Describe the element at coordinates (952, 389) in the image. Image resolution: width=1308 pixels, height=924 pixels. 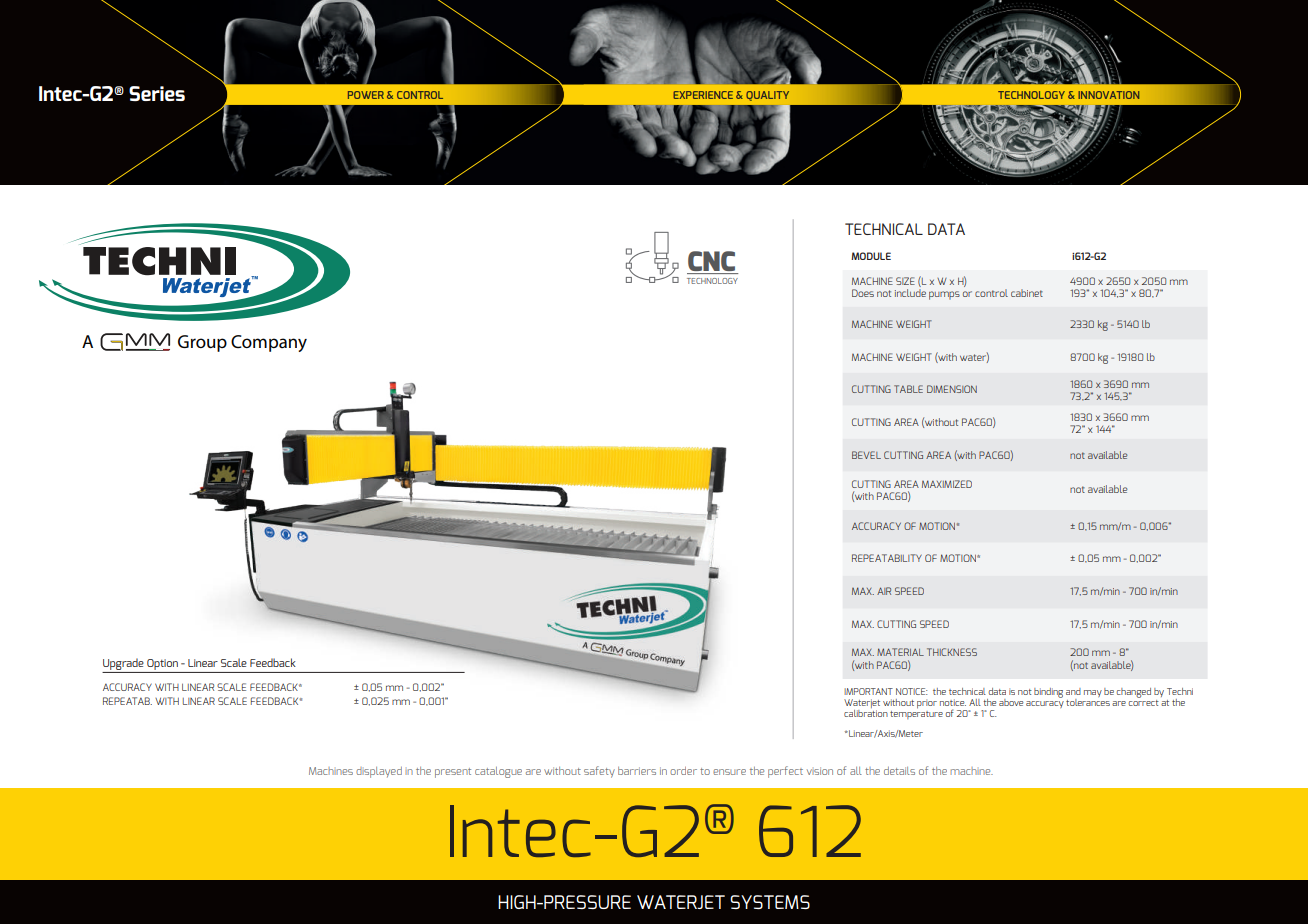
I see `DIMENSION` at that location.
